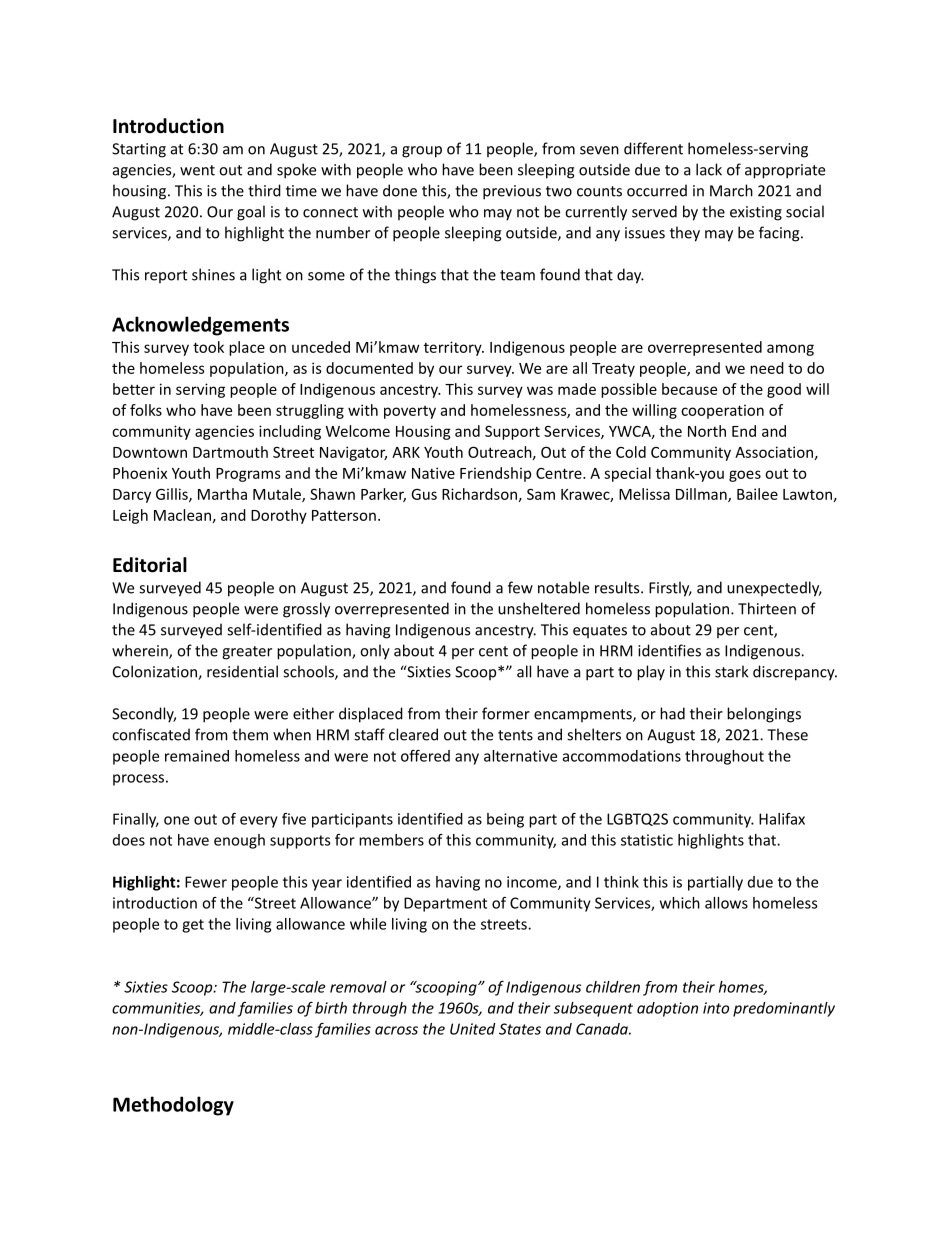  Describe the element at coordinates (375, 652) in the image. I see `only` at that location.
